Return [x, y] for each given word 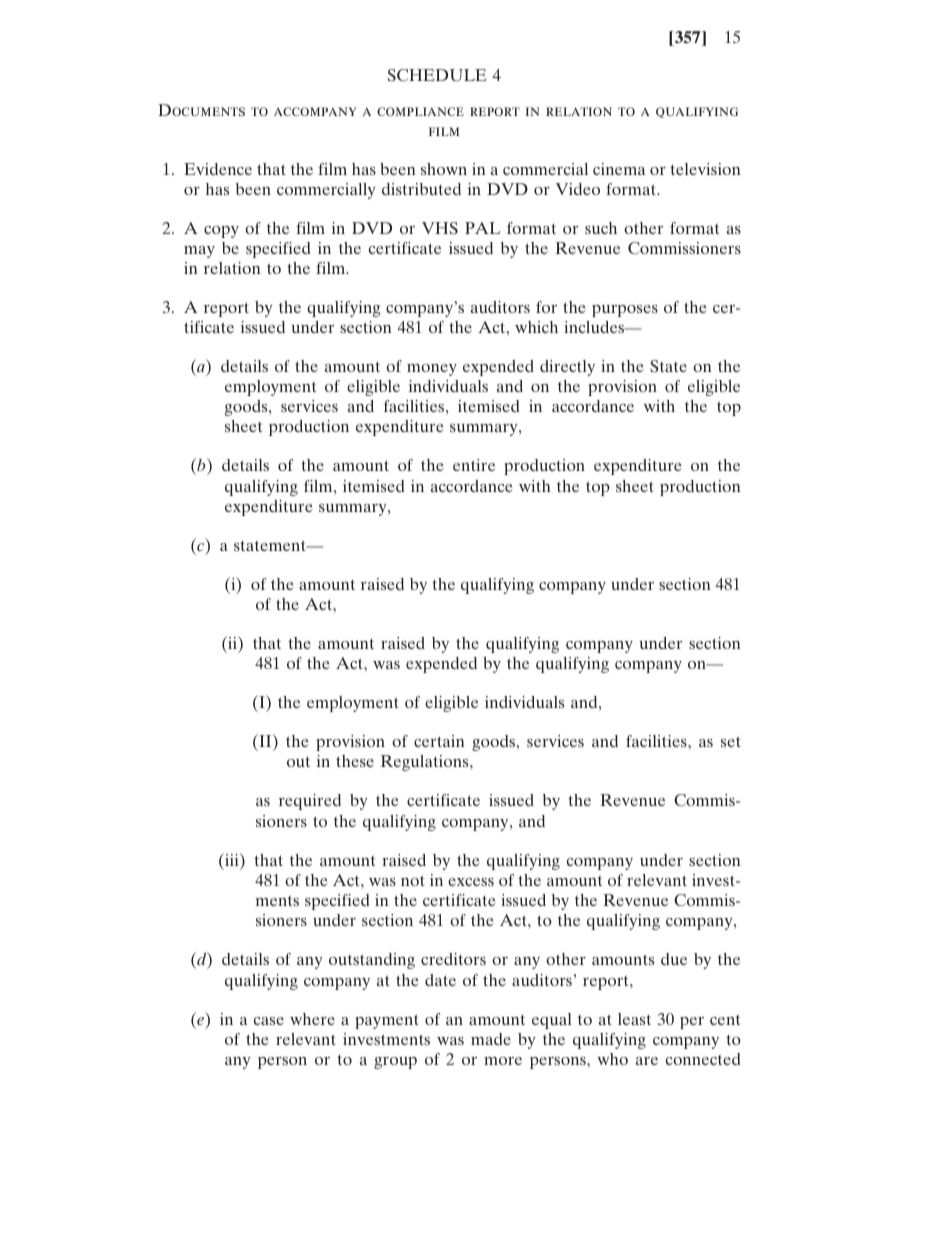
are [647, 1061]
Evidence [218, 169]
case [269, 1021]
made [491, 1039]
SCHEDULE [437, 75]
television [705, 169]
